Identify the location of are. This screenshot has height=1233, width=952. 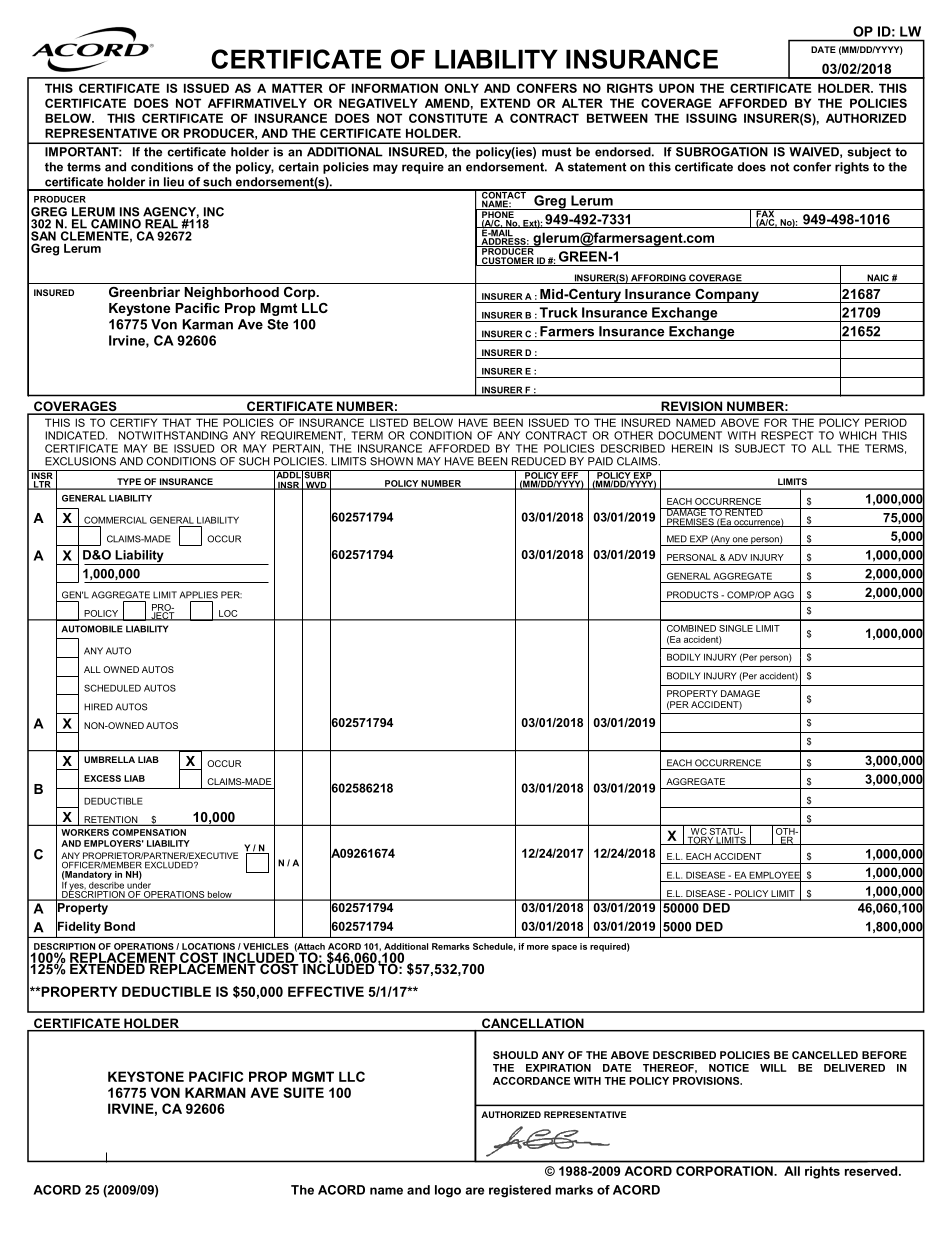
(474, 1191).
